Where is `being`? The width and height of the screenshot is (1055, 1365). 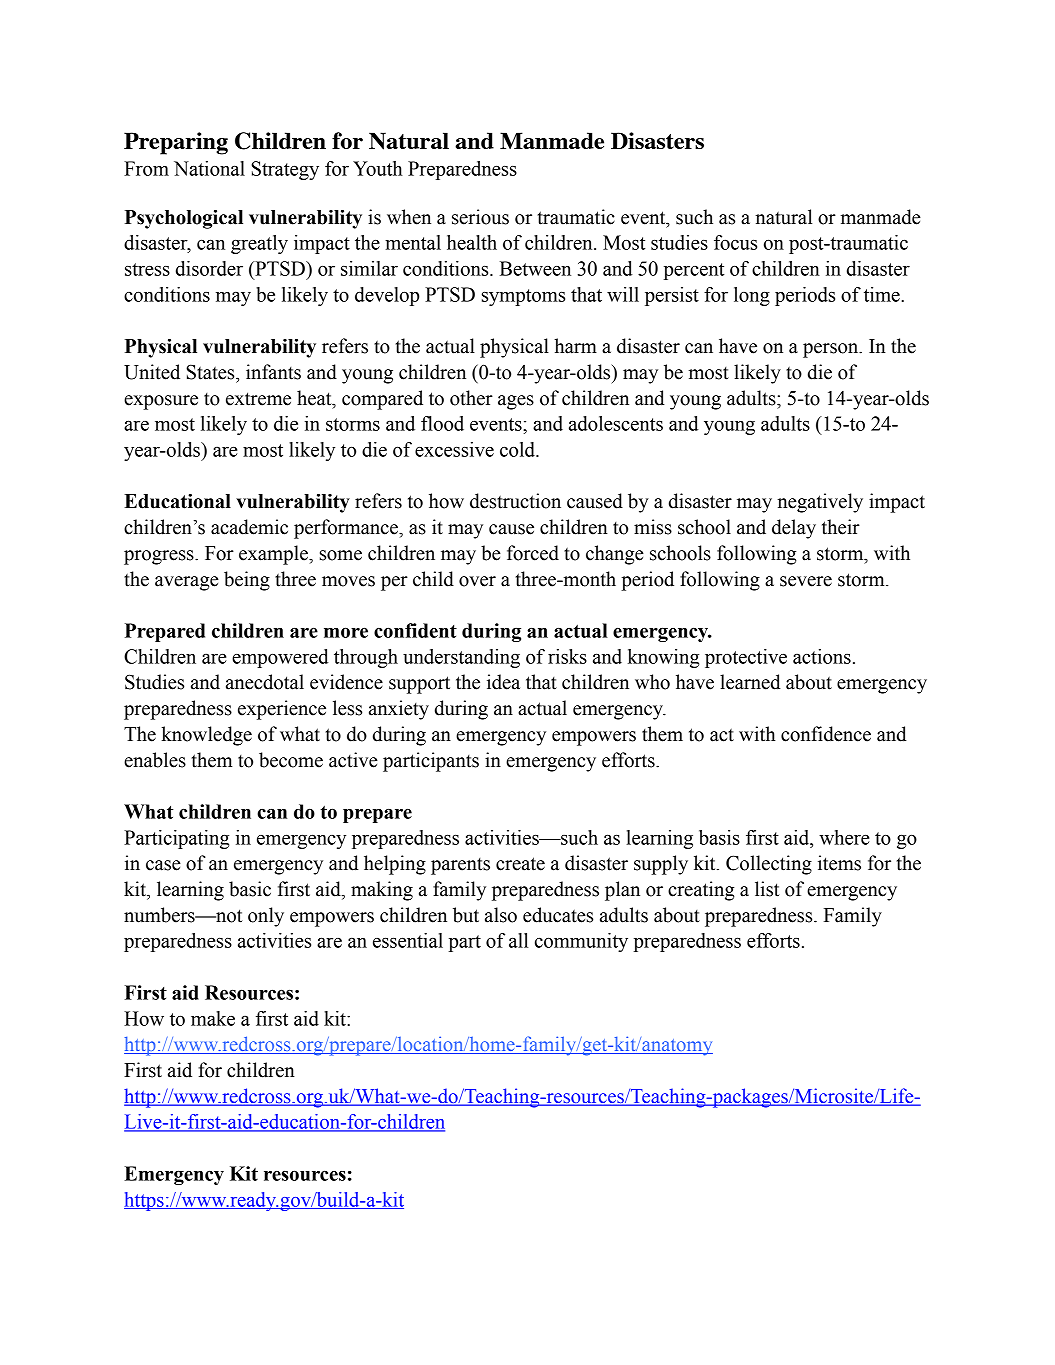 being is located at coordinates (247, 581).
